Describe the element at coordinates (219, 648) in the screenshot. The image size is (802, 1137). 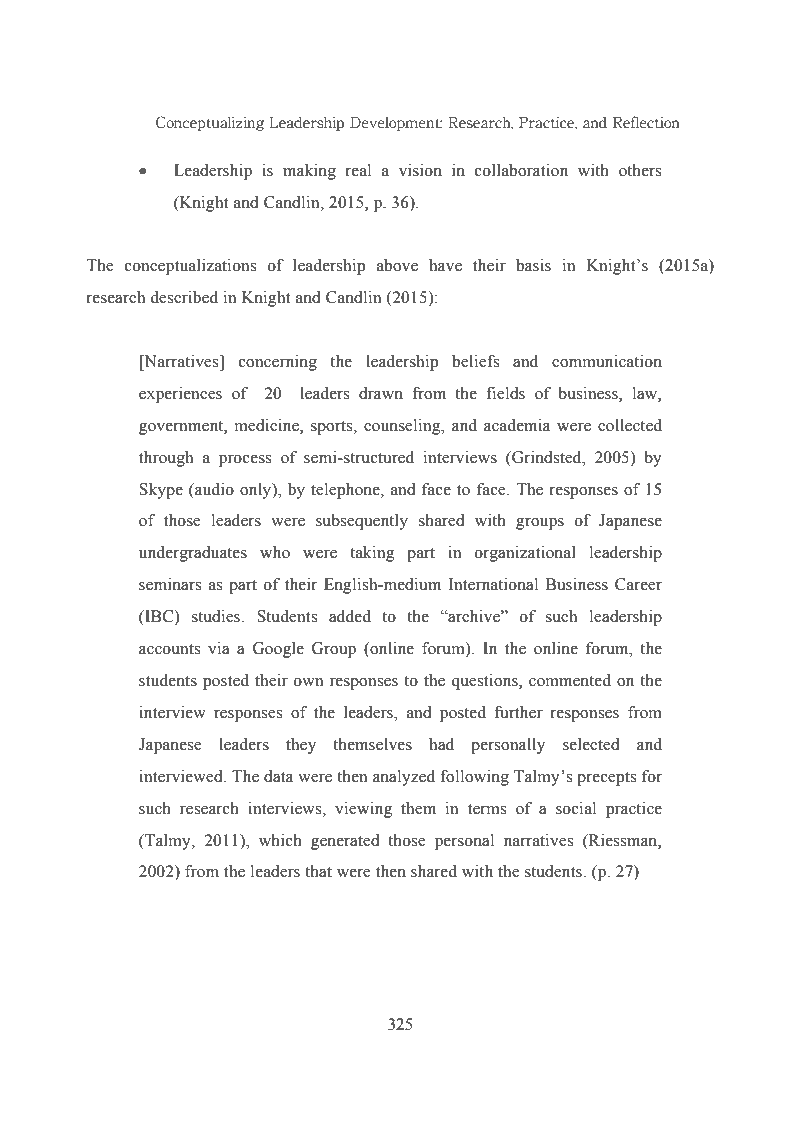
I see `via` at that location.
